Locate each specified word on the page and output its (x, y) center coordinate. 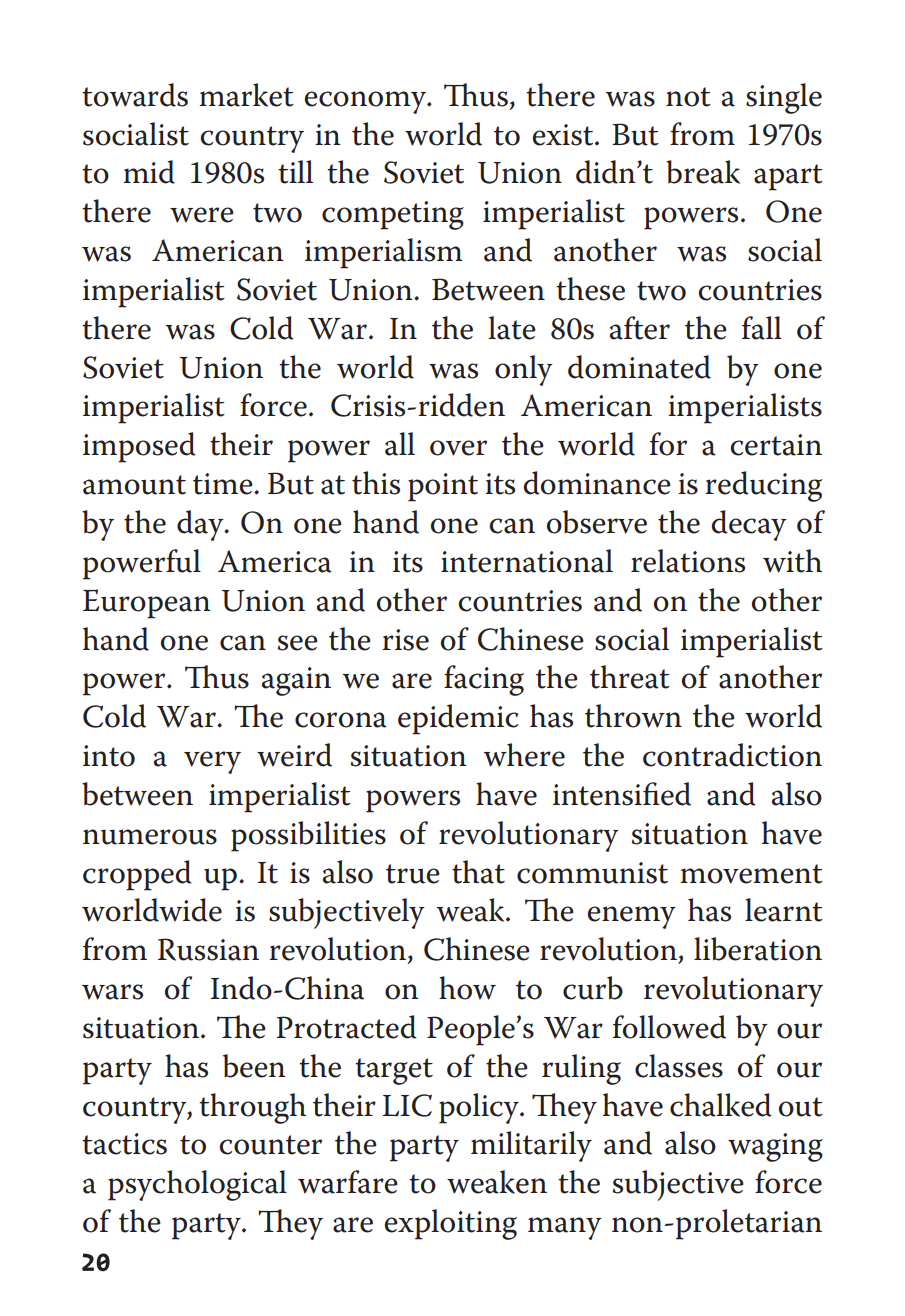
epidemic (458, 719)
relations (688, 561)
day (201, 525)
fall (762, 328)
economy (366, 102)
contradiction (732, 755)
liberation (758, 949)
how (467, 988)
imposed (139, 447)
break (703, 172)
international (527, 561)
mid (149, 172)
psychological (197, 1185)
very (212, 762)
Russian (208, 949)
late (512, 328)
